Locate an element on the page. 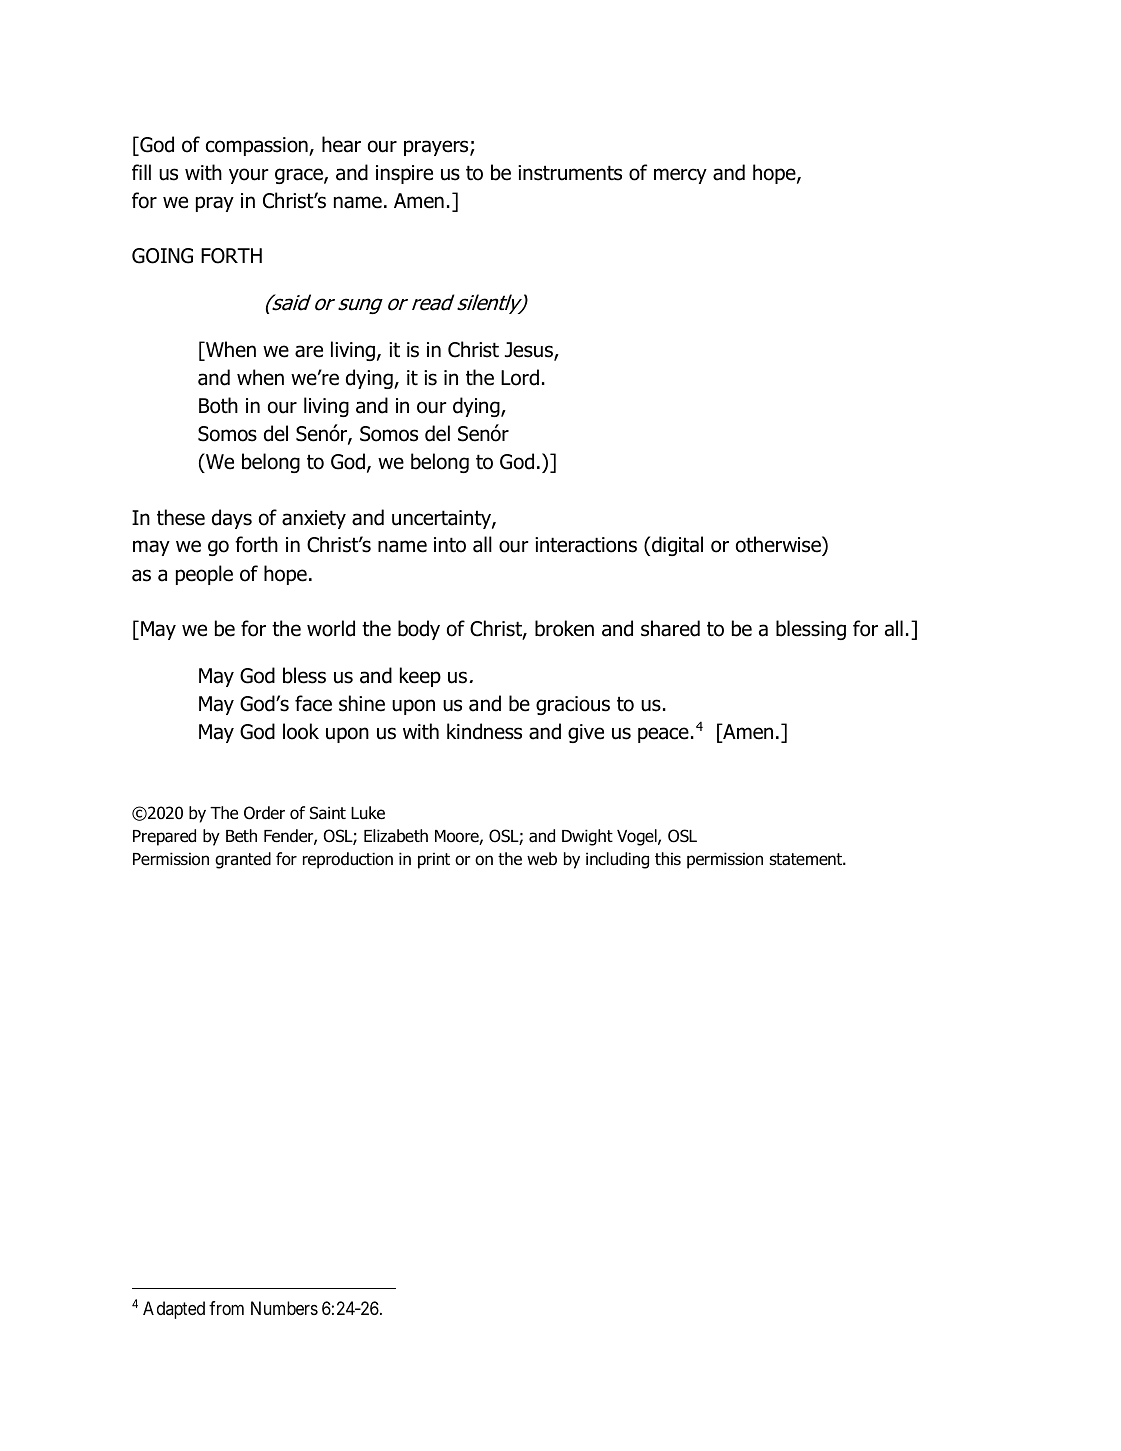  shared is located at coordinates (670, 628).
